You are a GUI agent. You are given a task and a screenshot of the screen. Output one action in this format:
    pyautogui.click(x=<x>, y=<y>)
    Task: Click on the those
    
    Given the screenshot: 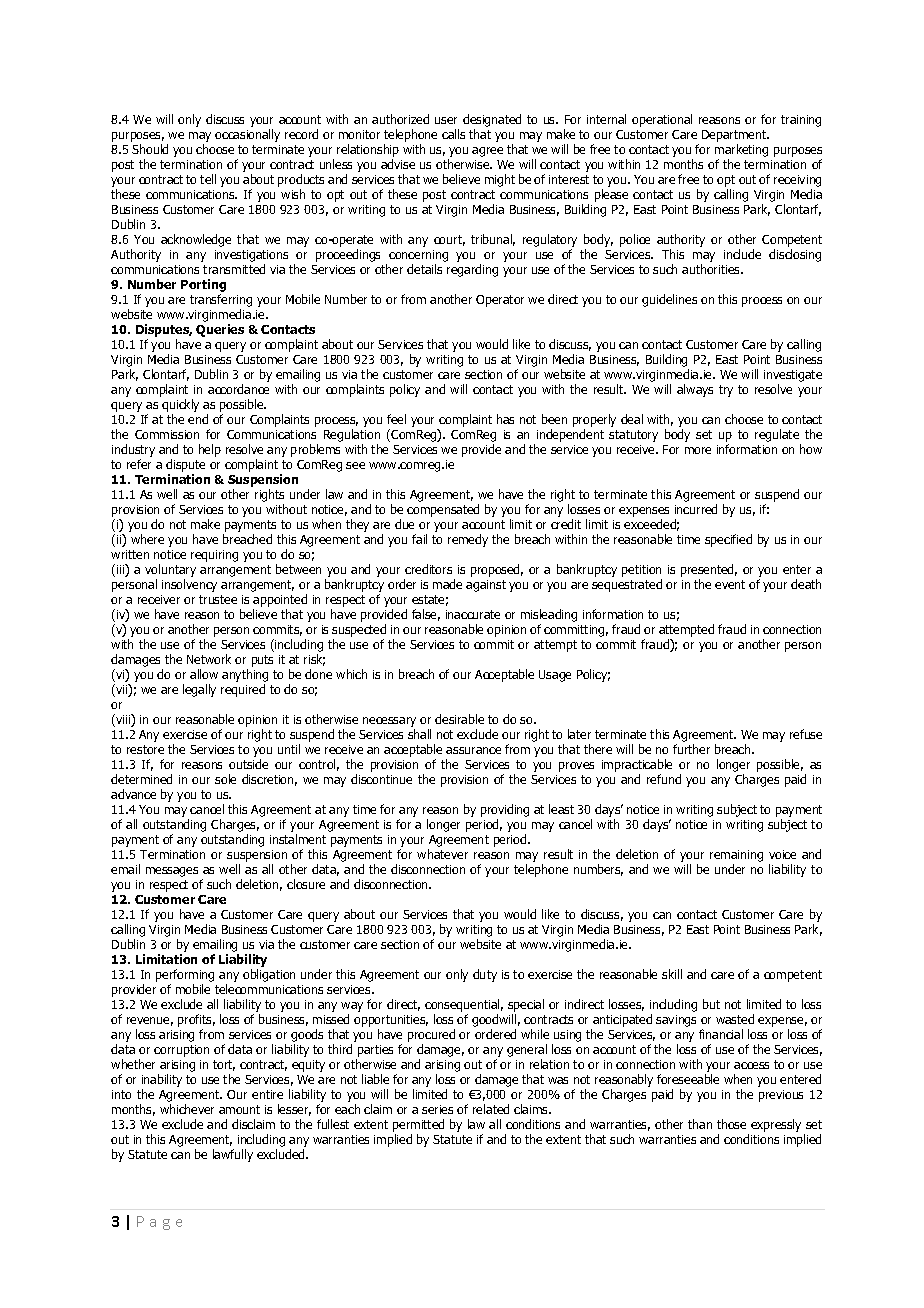 What is the action you would take?
    pyautogui.click(x=731, y=1124)
